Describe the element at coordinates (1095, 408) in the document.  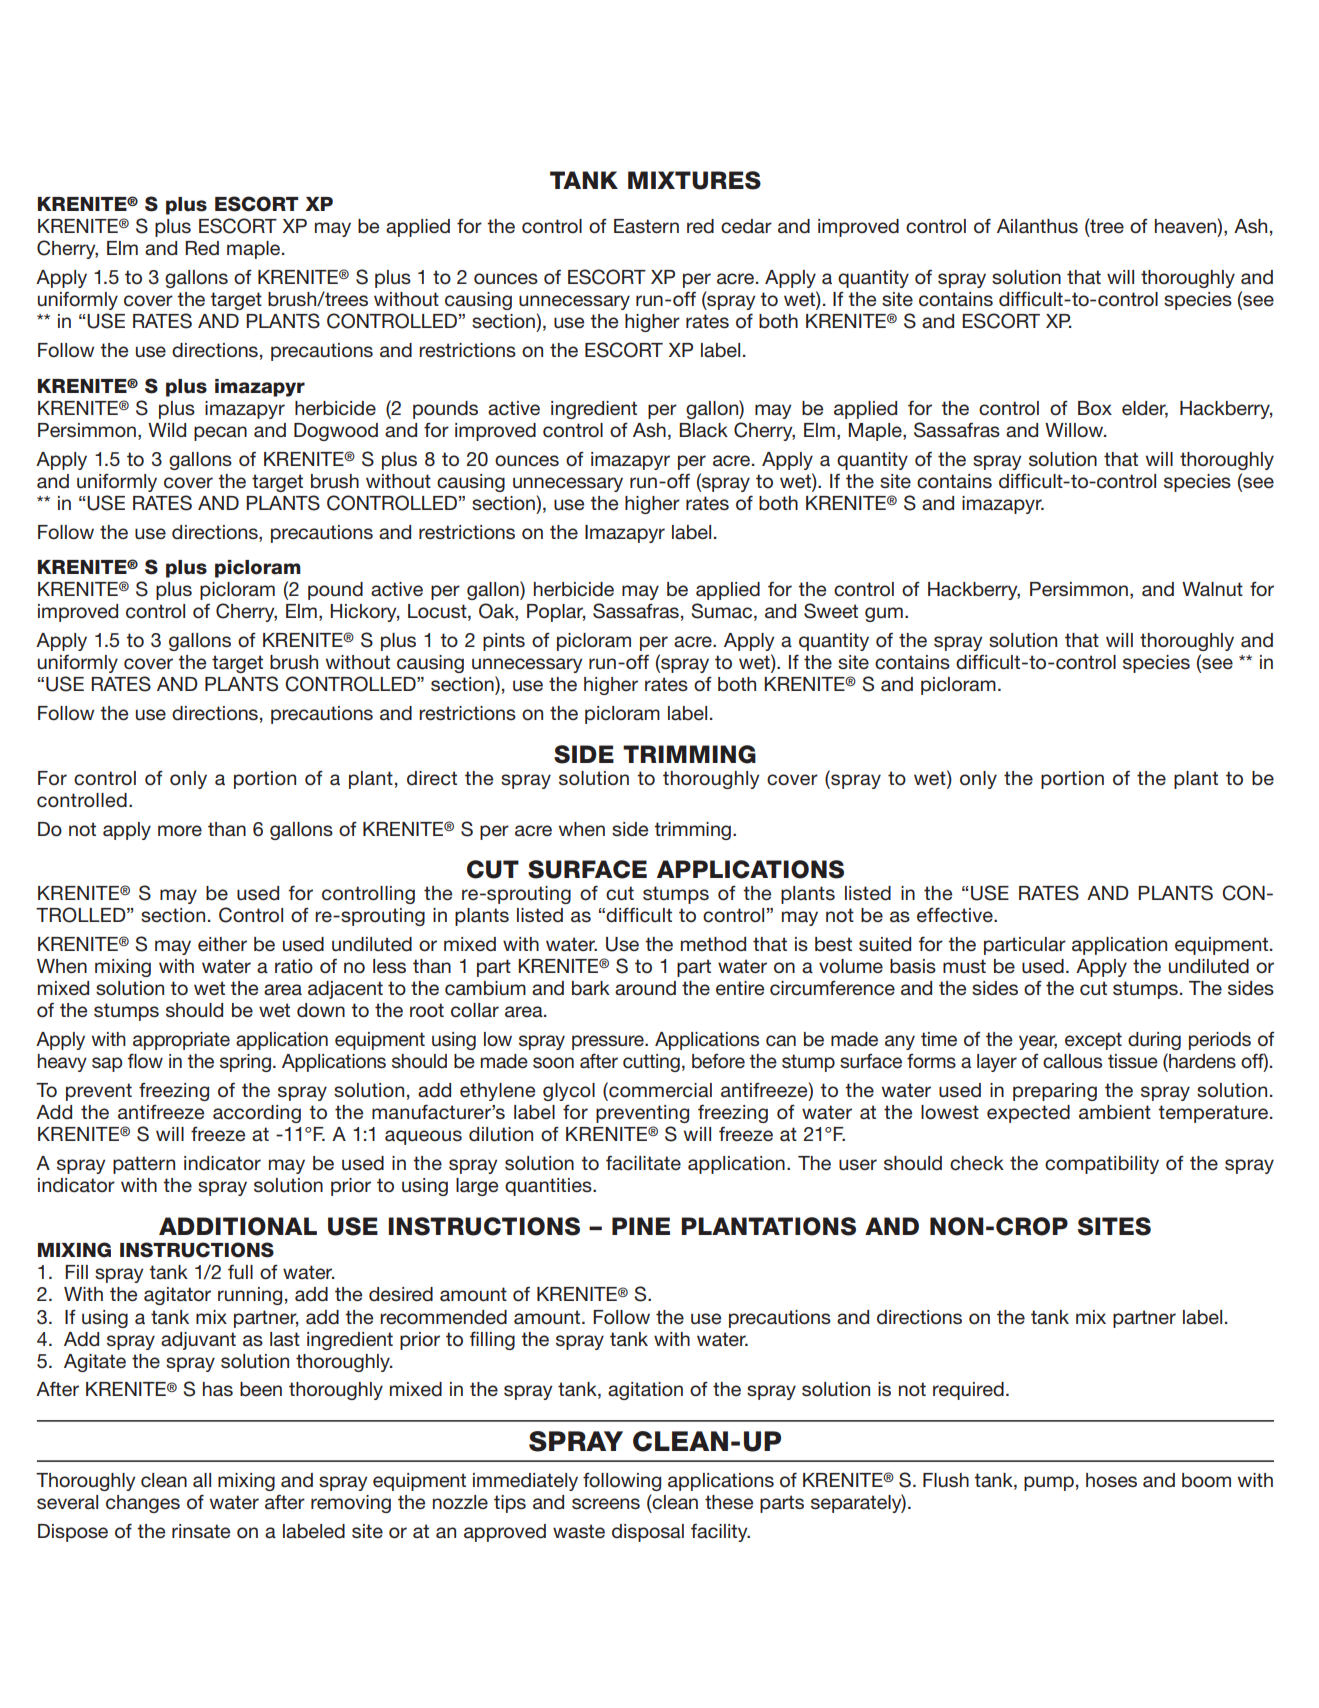
I see `Box` at that location.
